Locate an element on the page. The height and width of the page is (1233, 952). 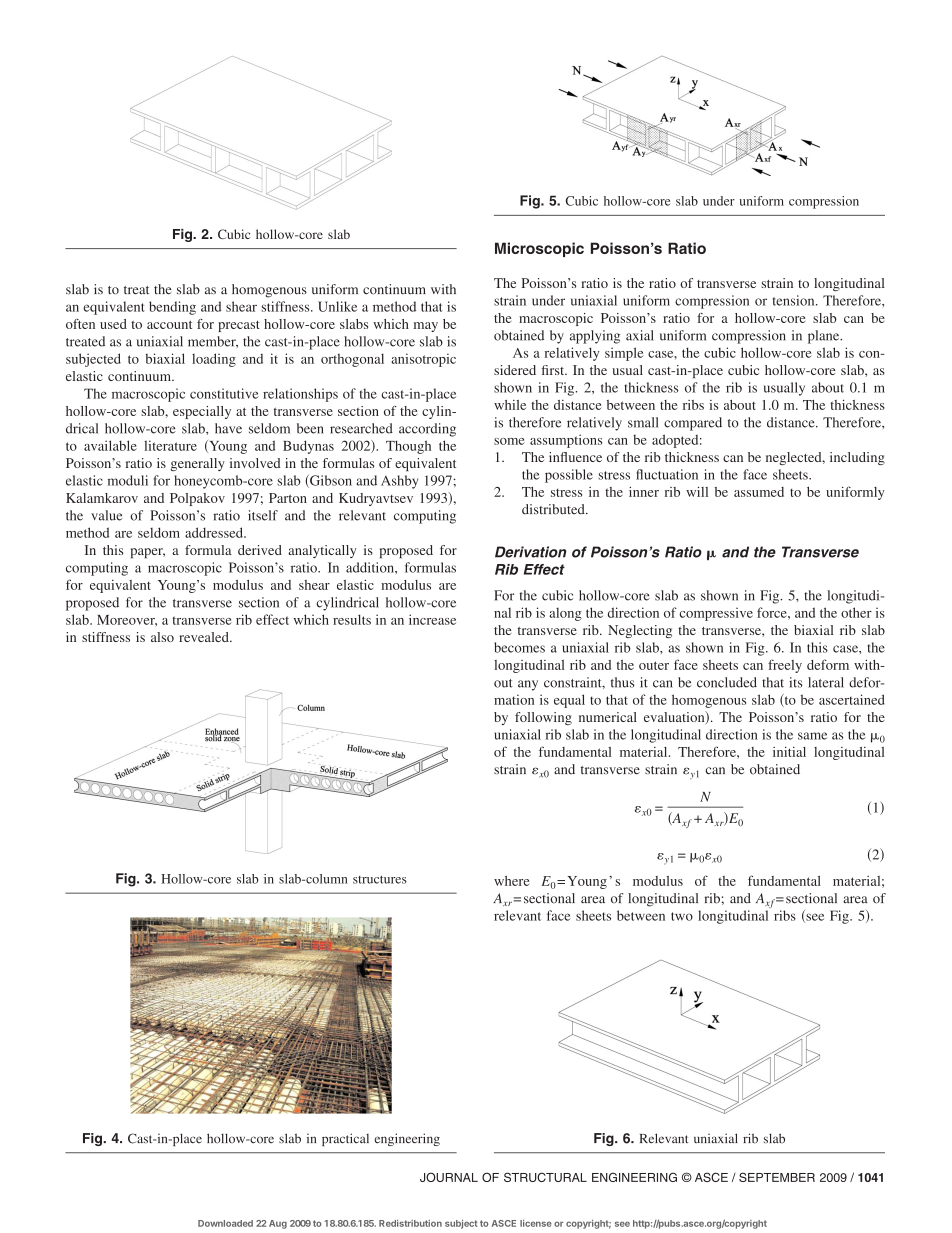
freely is located at coordinates (785, 666).
